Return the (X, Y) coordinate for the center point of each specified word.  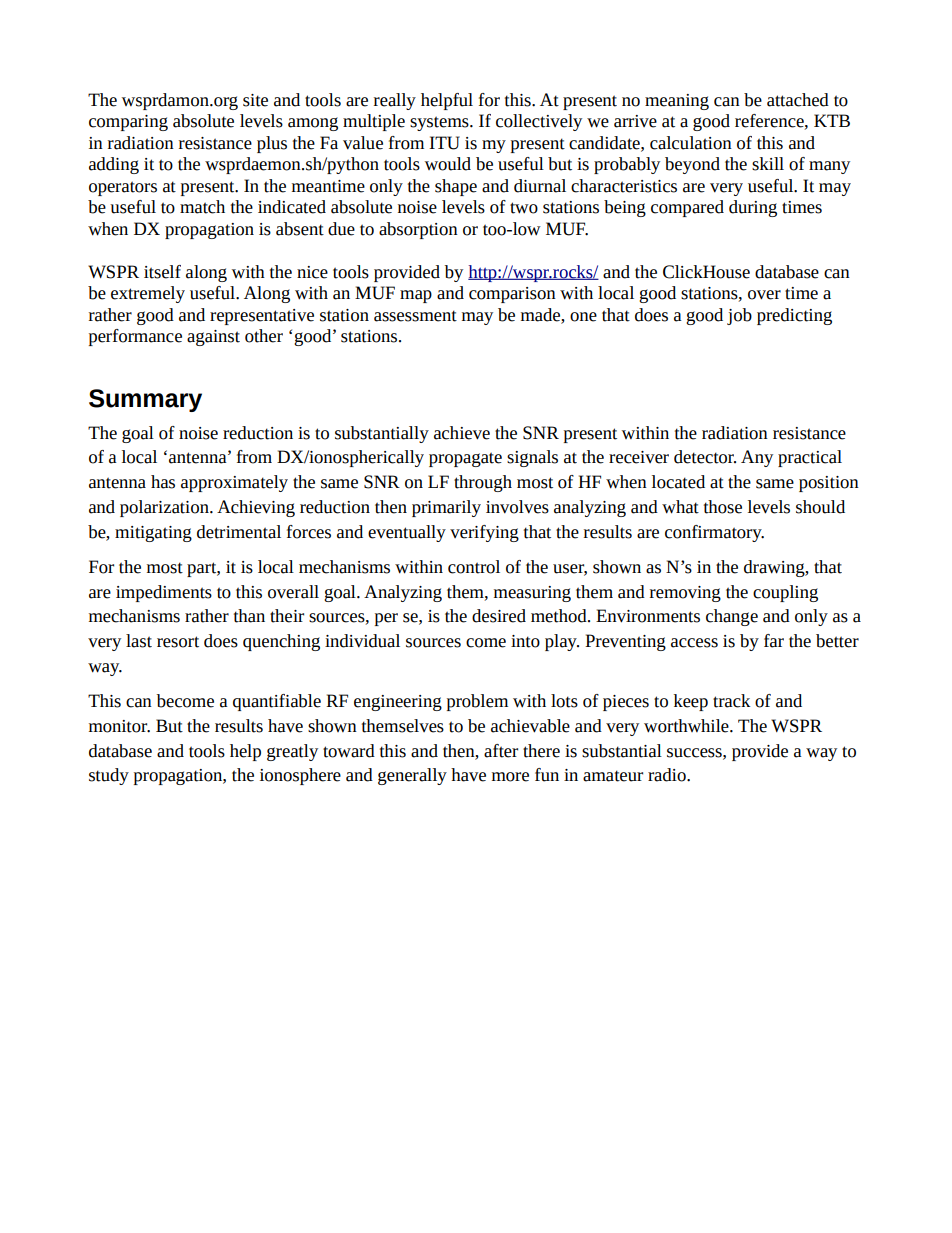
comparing (128, 123)
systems (440, 123)
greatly (292, 752)
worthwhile (687, 726)
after (501, 751)
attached (798, 100)
